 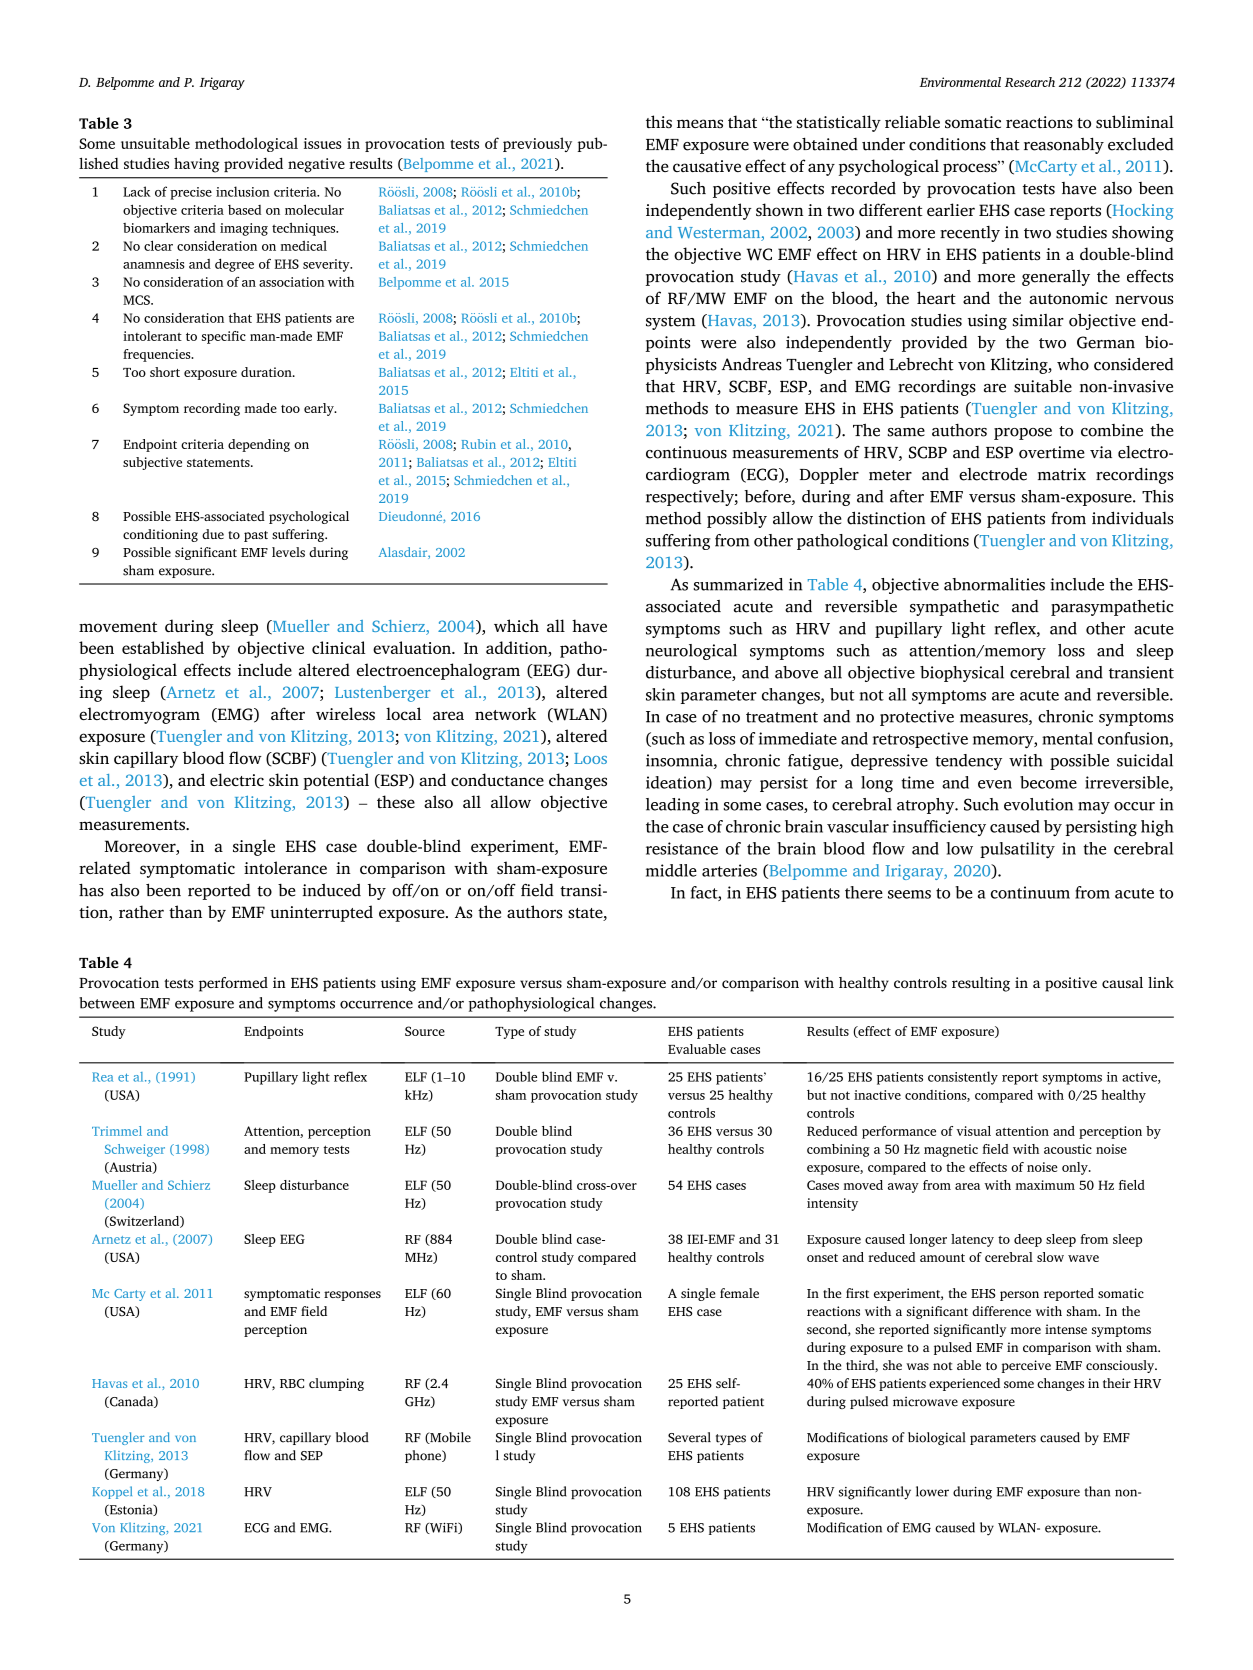 I want to click on acoustic, so click(x=1068, y=1149).
